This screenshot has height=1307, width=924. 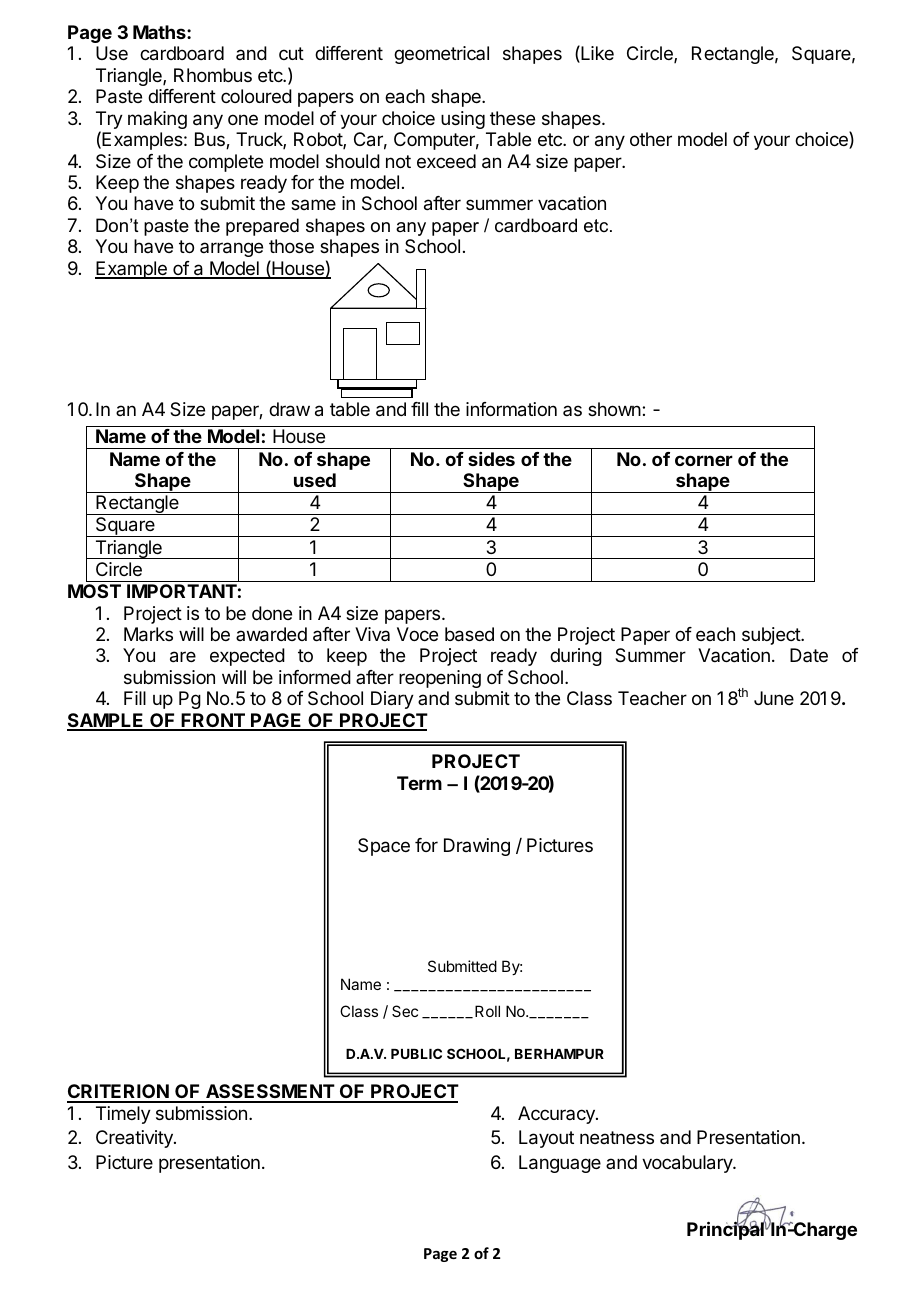 I want to click on Creativity, so click(x=135, y=1139).
